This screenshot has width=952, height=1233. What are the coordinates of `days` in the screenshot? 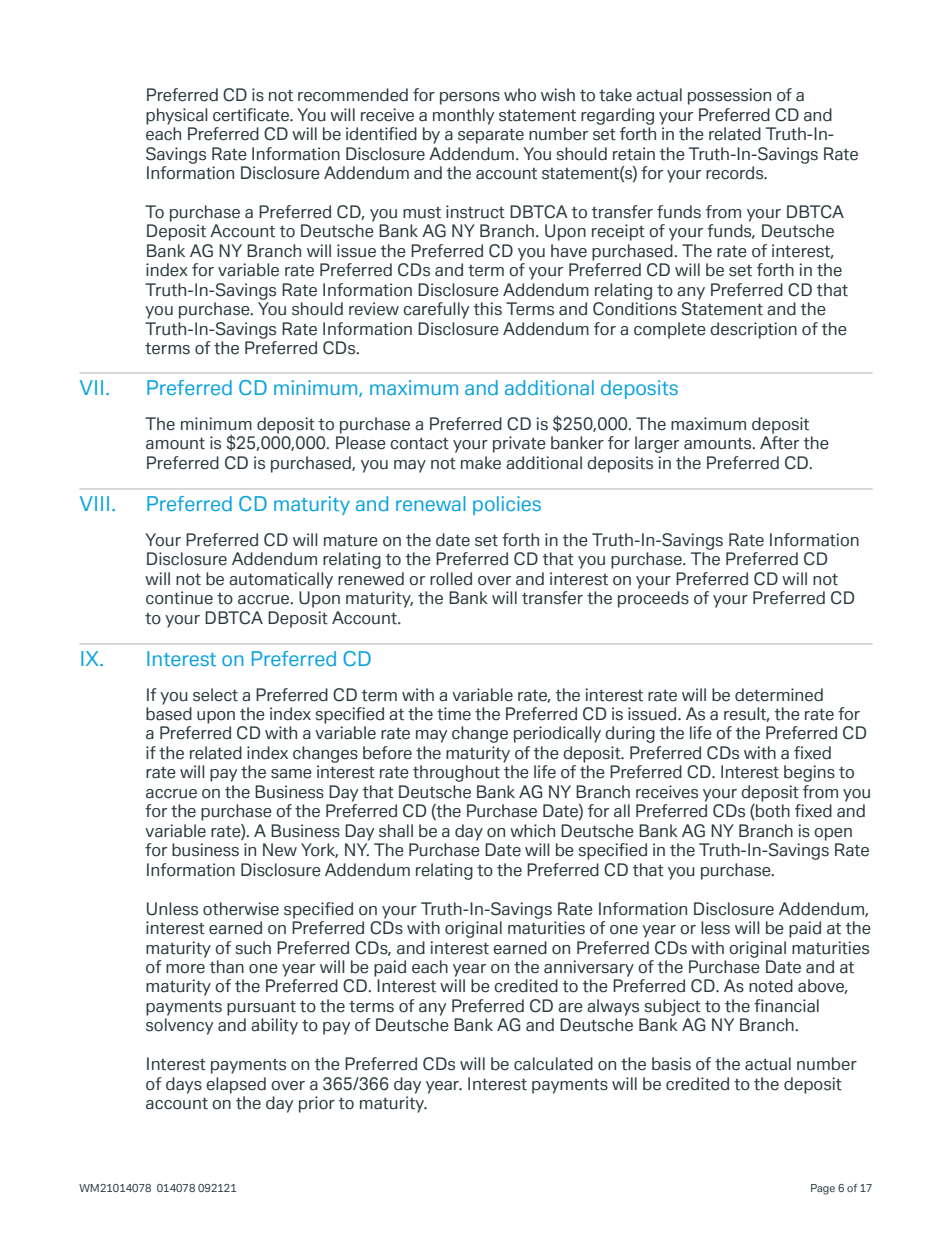 It's located at (184, 1085).
